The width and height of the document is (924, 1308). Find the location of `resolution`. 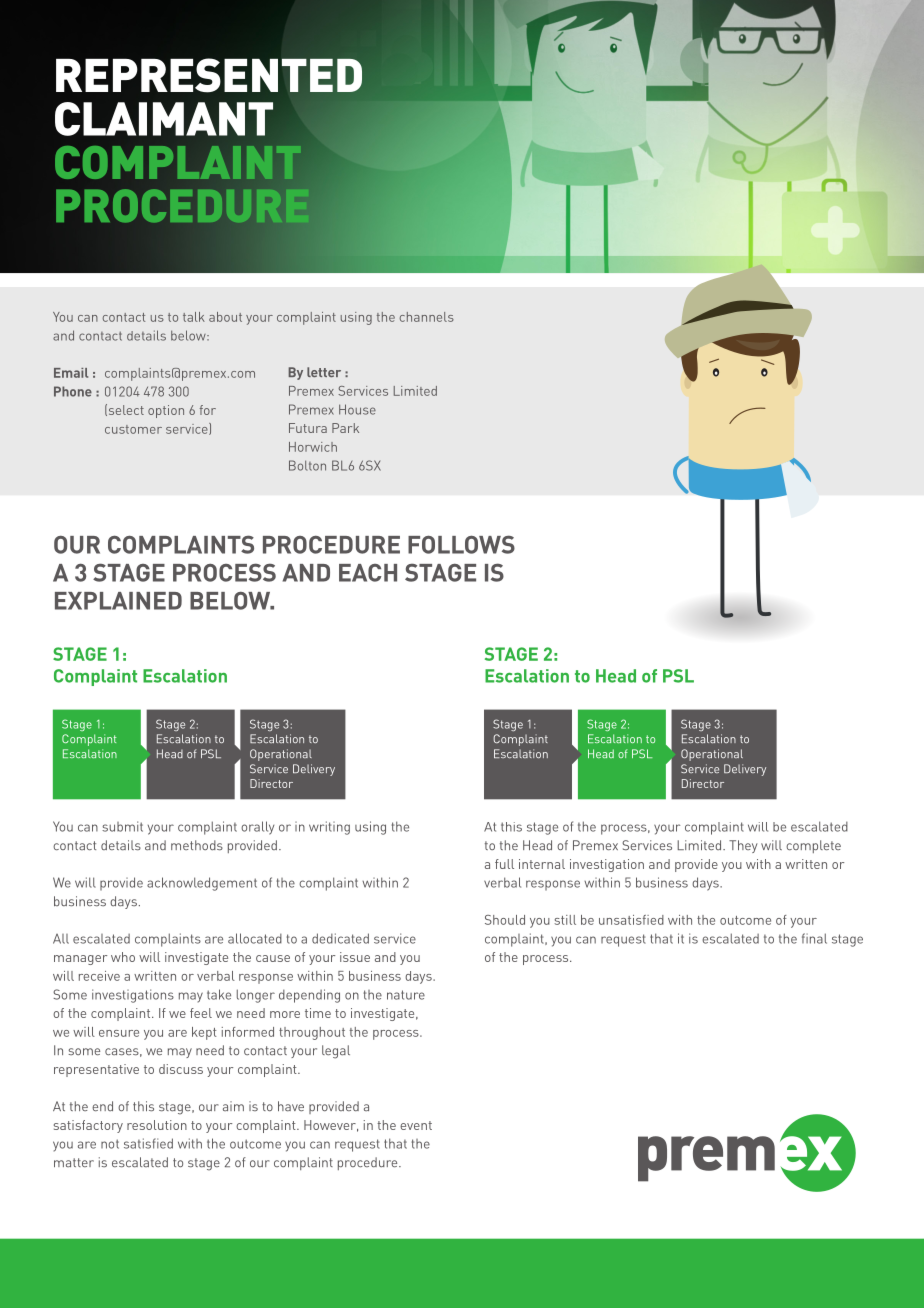

resolution is located at coordinates (157, 1125).
